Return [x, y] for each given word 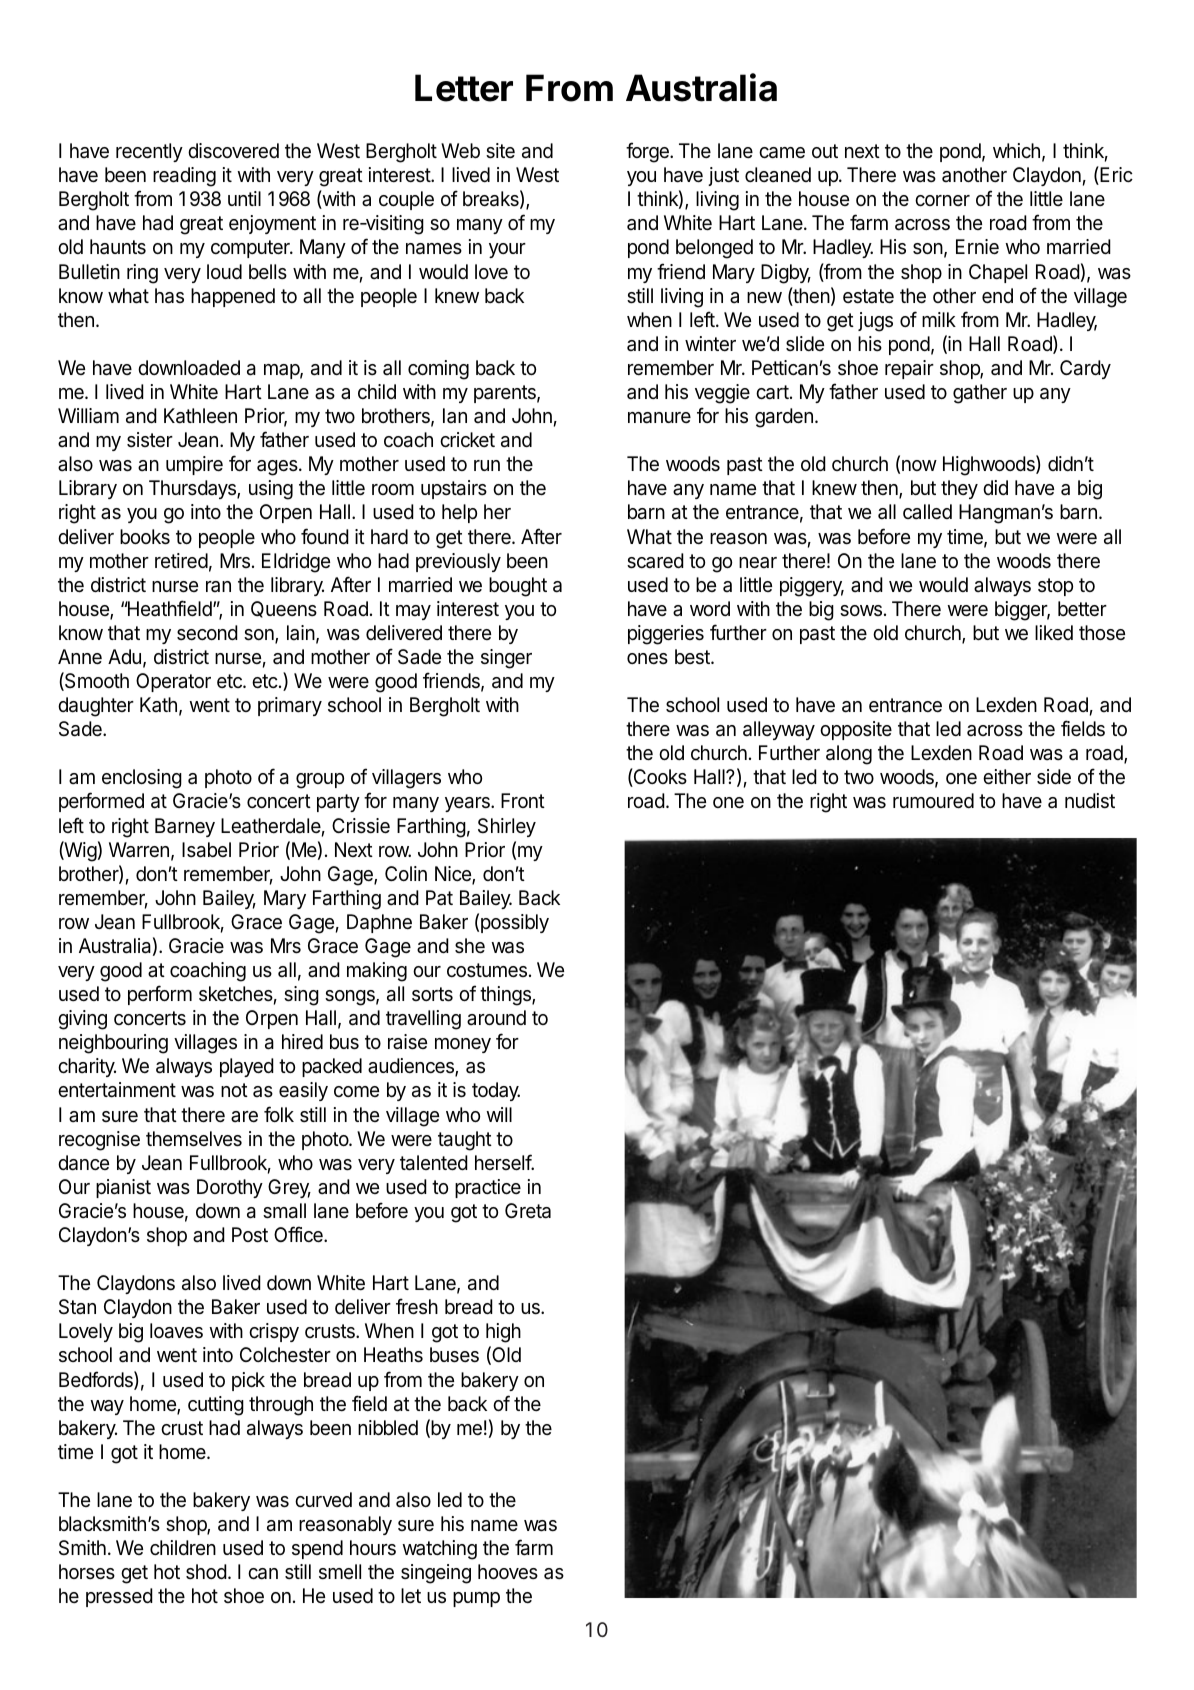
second [207, 632]
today [496, 1091]
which [1016, 151]
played [247, 1067]
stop [1055, 587]
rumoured [933, 801]
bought [518, 587]
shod [206, 1571]
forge [648, 152]
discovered [233, 151]
